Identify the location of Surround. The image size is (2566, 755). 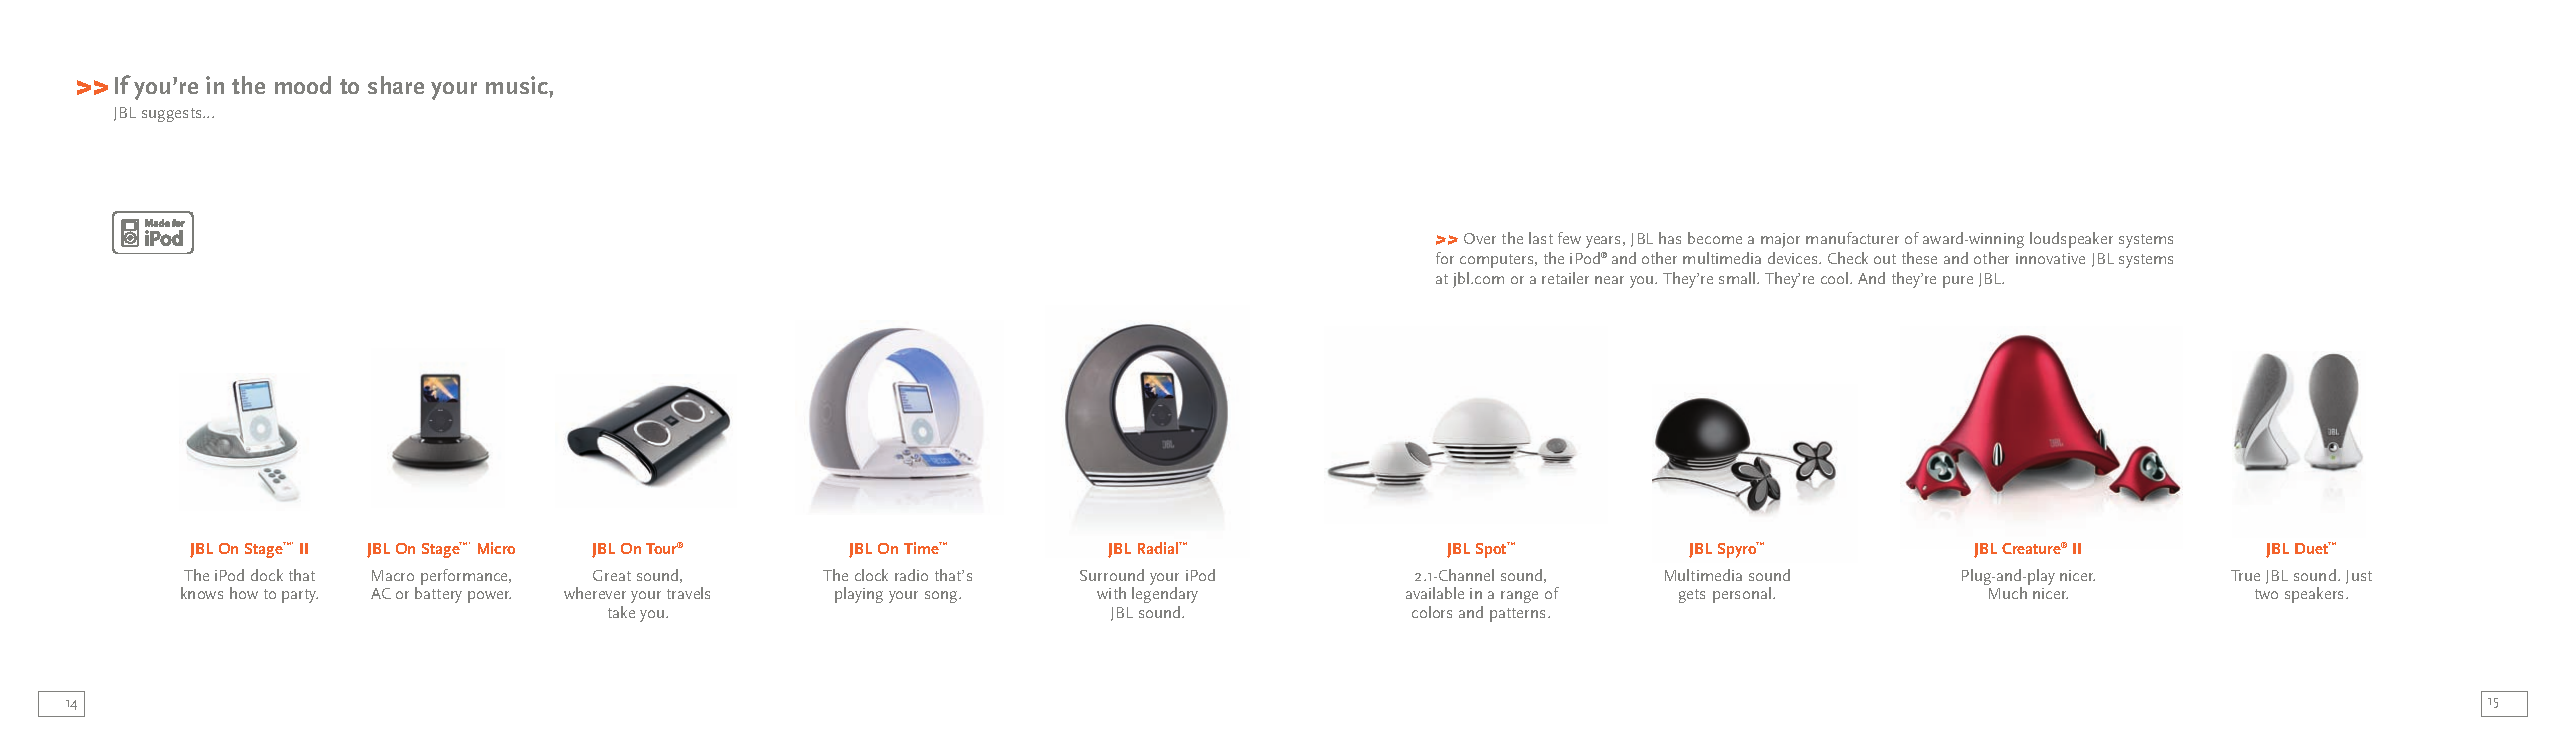
(1112, 575).
